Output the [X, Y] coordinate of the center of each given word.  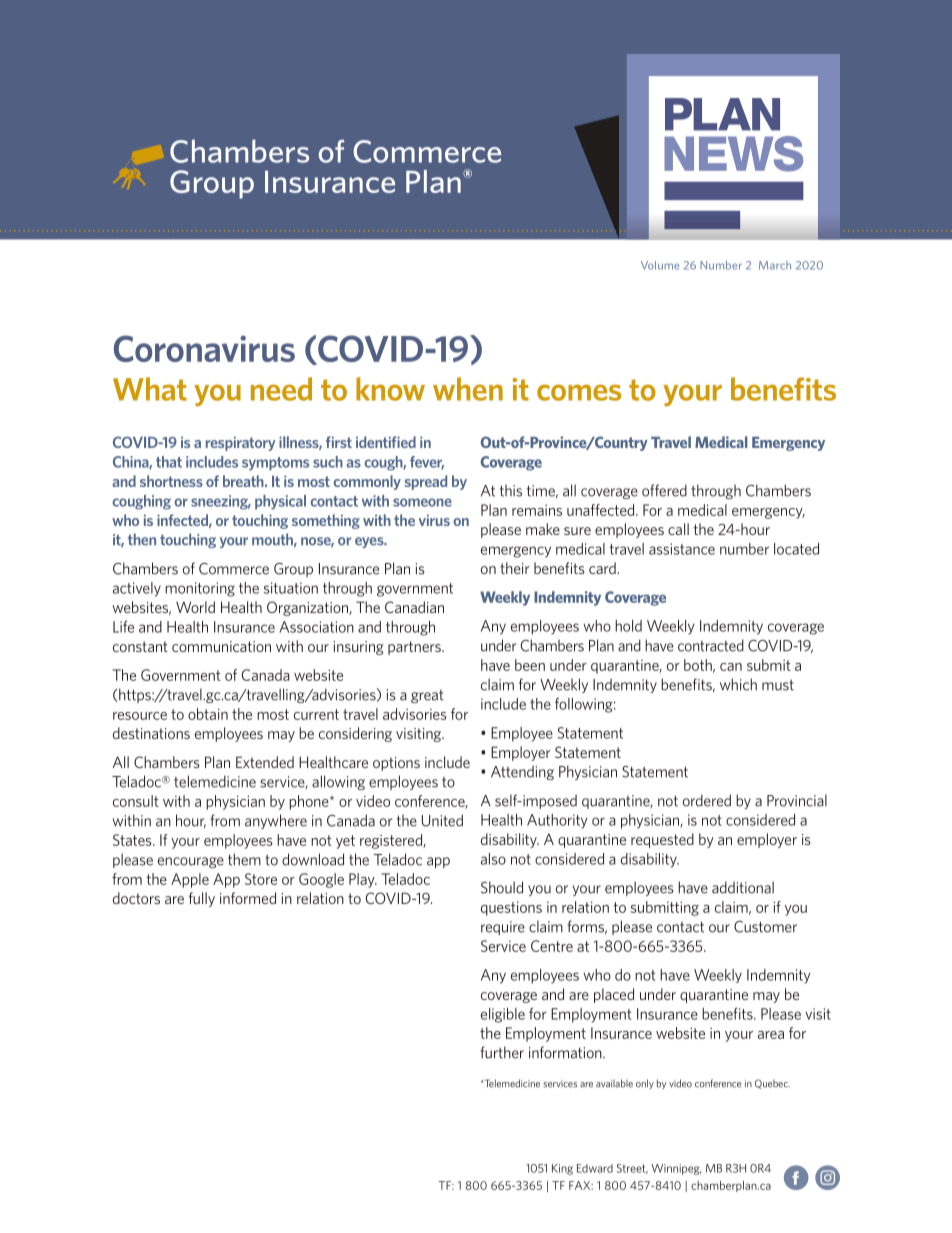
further [502, 1052]
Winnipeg [676, 1169]
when [468, 389]
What [150, 389]
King [562, 1169]
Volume [660, 265]
